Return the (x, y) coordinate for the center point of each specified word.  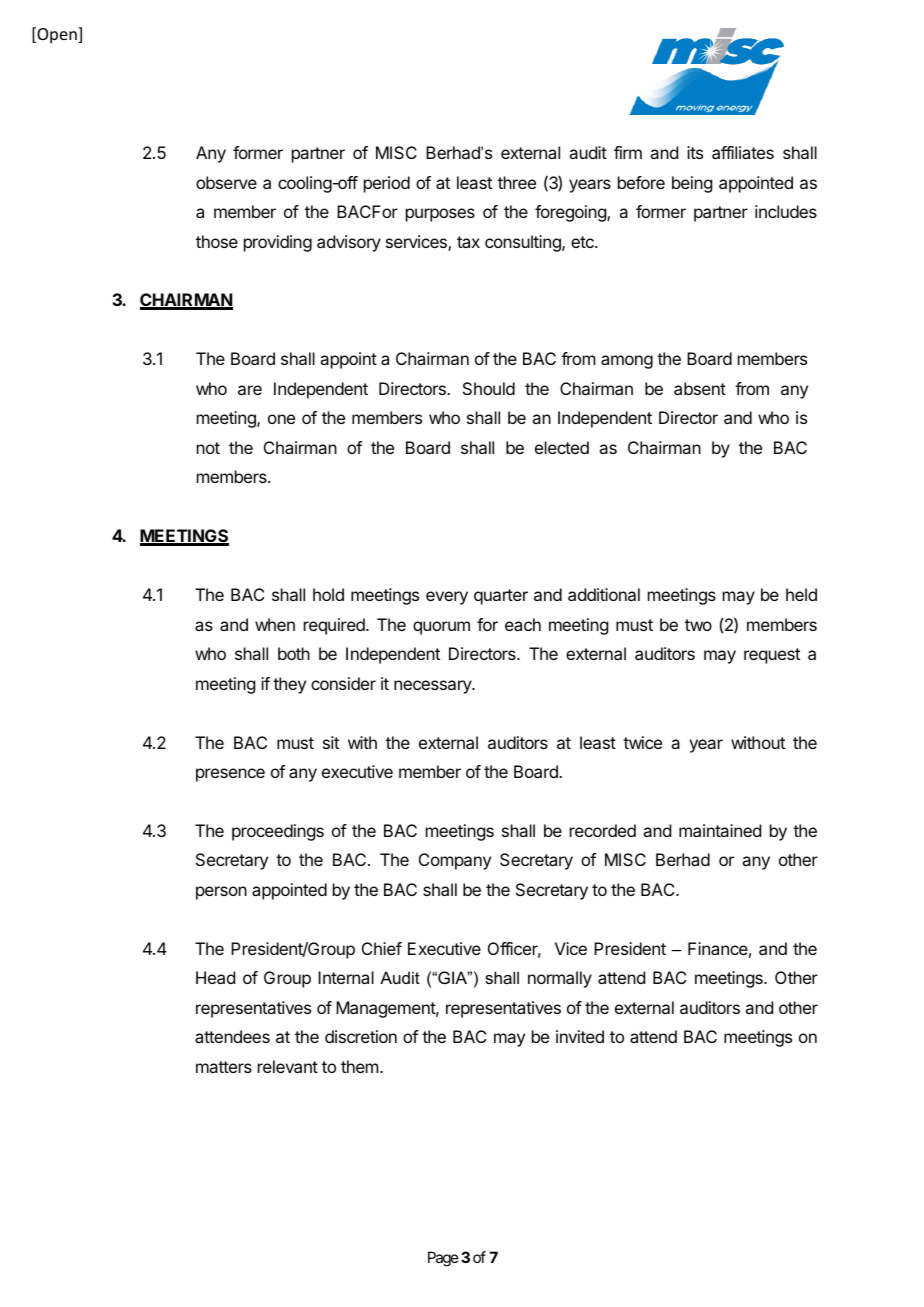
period (387, 184)
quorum (441, 628)
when (275, 624)
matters (224, 1067)
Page (443, 1259)
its (695, 152)
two (698, 625)
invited (580, 1036)
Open (56, 35)
